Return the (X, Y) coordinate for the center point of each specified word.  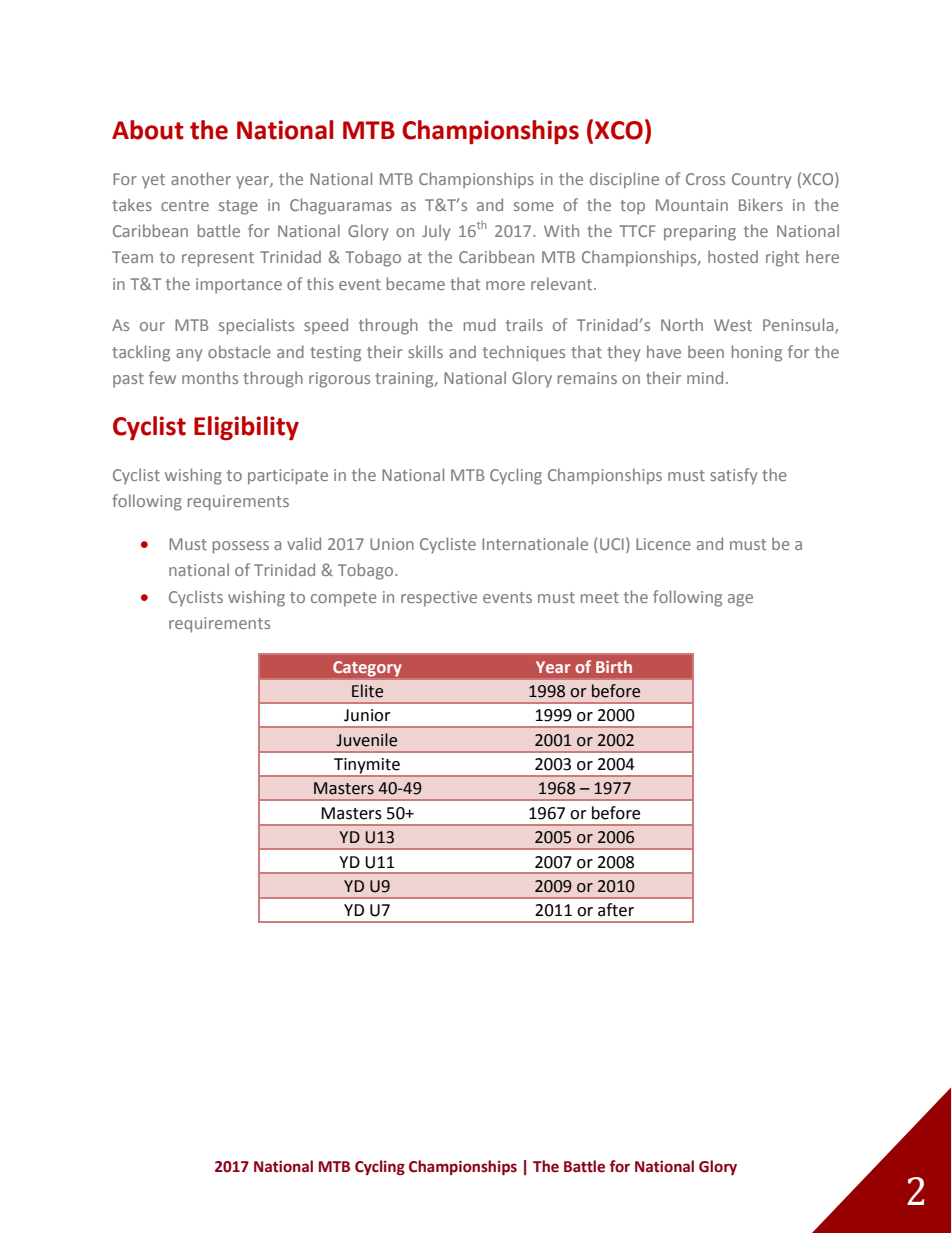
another (201, 178)
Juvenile (366, 740)
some (534, 206)
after (616, 910)
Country (761, 181)
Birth (614, 666)
